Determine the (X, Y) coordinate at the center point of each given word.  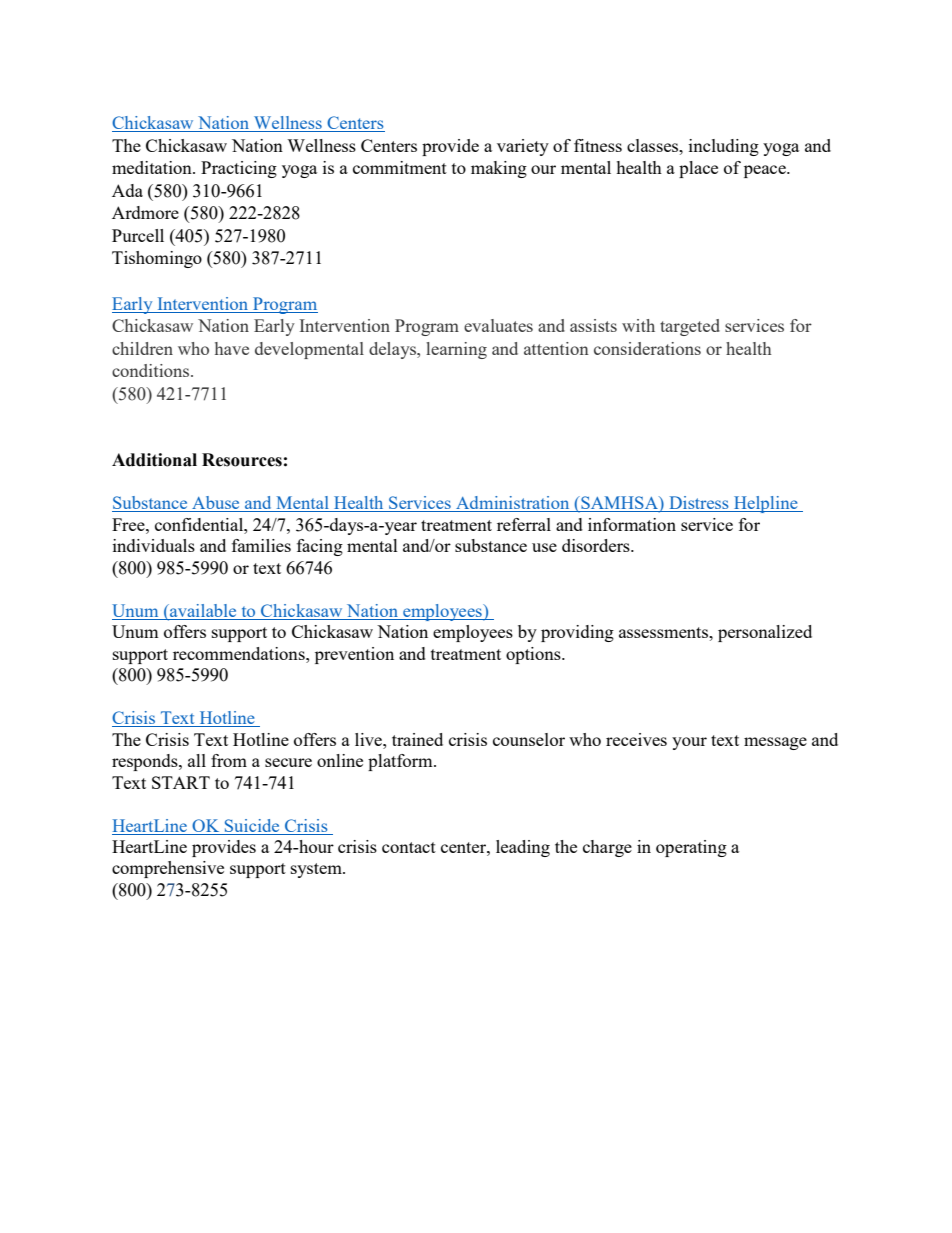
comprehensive (168, 869)
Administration (513, 504)
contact (409, 847)
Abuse (216, 504)
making (499, 169)
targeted (690, 327)
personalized (765, 633)
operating (691, 848)
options (534, 655)
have (232, 348)
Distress (699, 504)
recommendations (240, 653)
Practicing (239, 169)
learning (456, 350)
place (698, 169)
